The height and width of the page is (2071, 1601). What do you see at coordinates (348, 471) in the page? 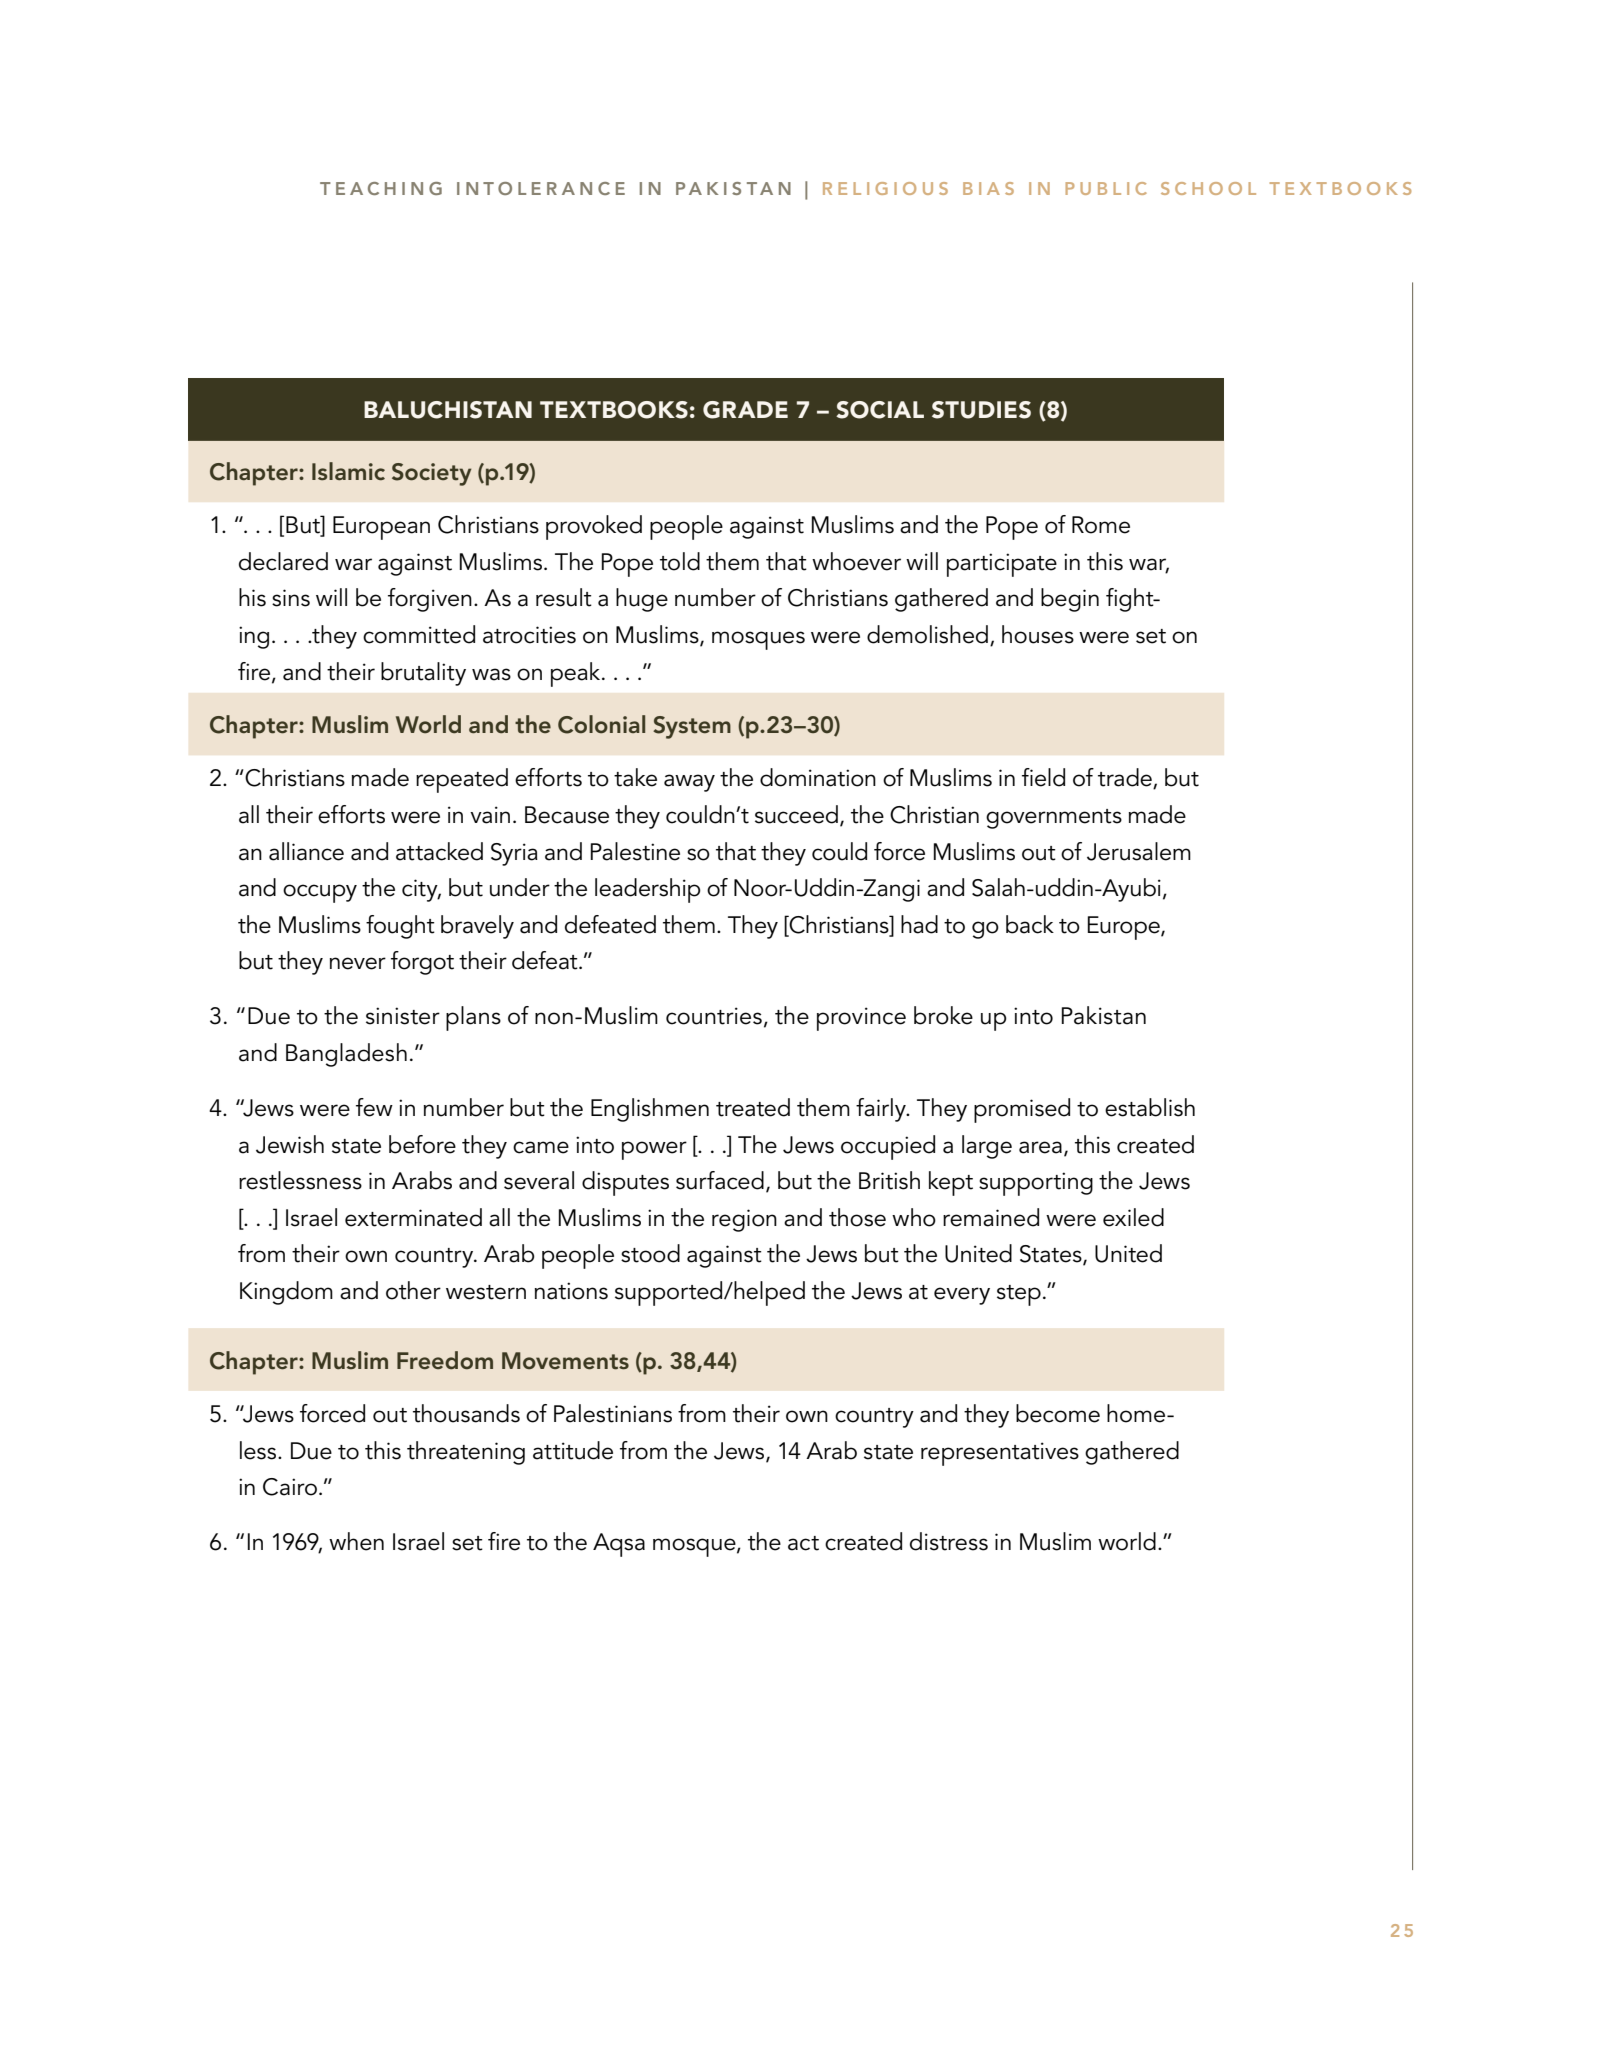
I see `Islamic` at bounding box center [348, 471].
